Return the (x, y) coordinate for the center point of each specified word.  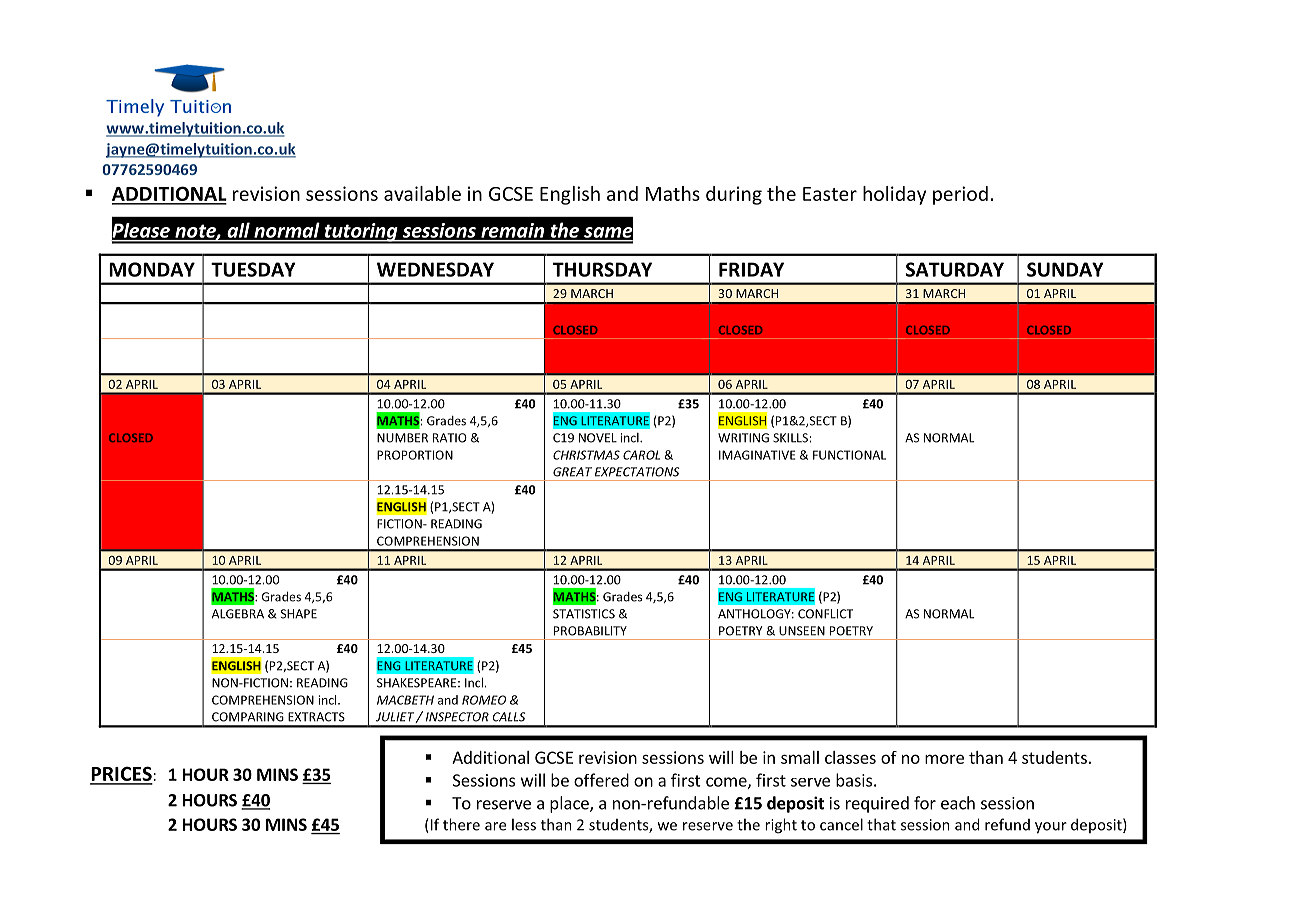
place (570, 804)
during (734, 195)
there (461, 824)
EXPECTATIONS (637, 472)
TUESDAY (253, 269)
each (958, 803)
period (960, 195)
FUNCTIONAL (849, 455)
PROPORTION (415, 455)
